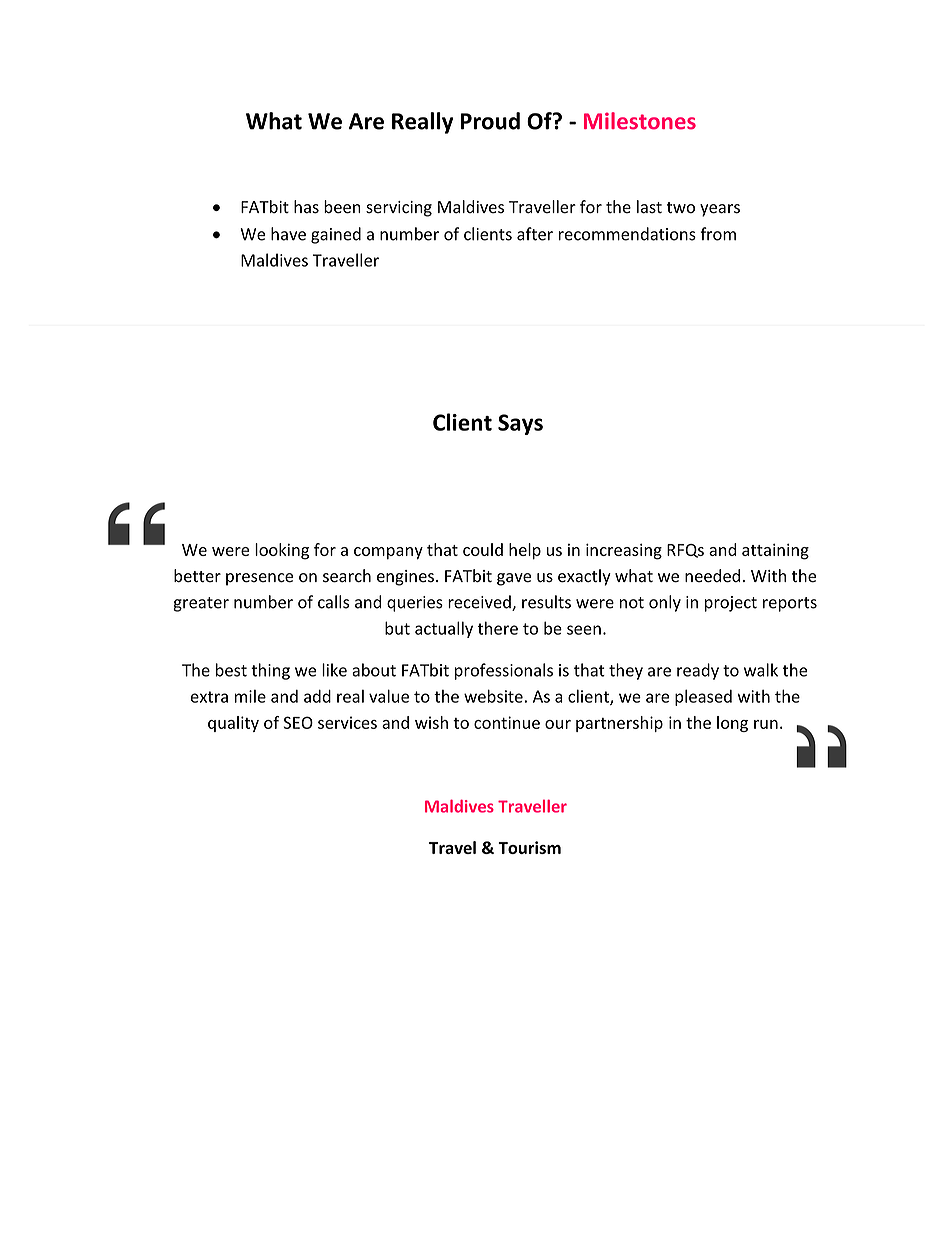 The width and height of the screenshot is (952, 1233). I want to click on Proud, so click(490, 121).
